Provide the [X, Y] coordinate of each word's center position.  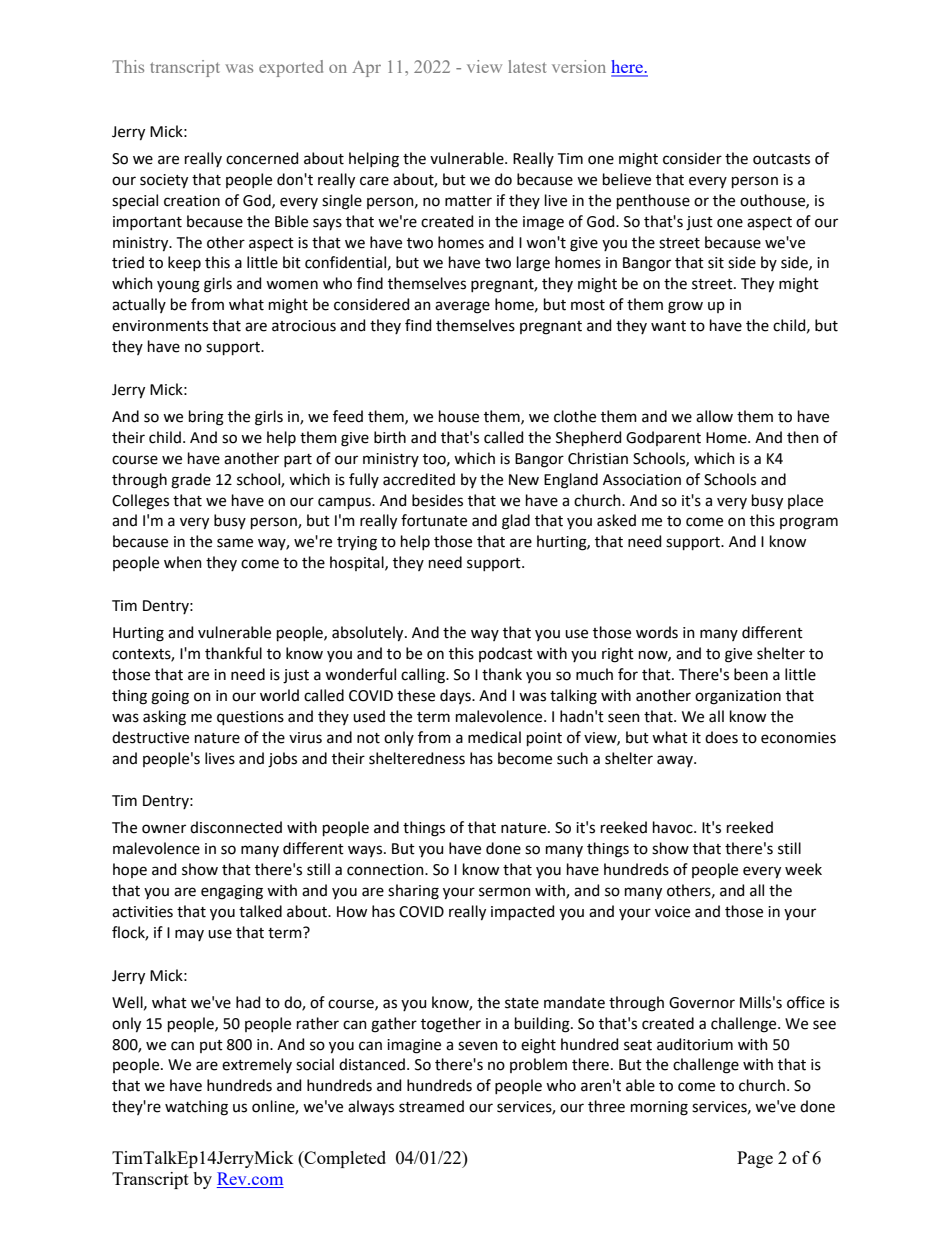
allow [714, 416]
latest [527, 66]
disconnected [236, 827]
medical [494, 737]
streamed [431, 1106]
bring [206, 418]
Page [755, 1159]
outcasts [781, 159]
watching [196, 1108]
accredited [419, 479]
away [676, 761]
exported [291, 68]
